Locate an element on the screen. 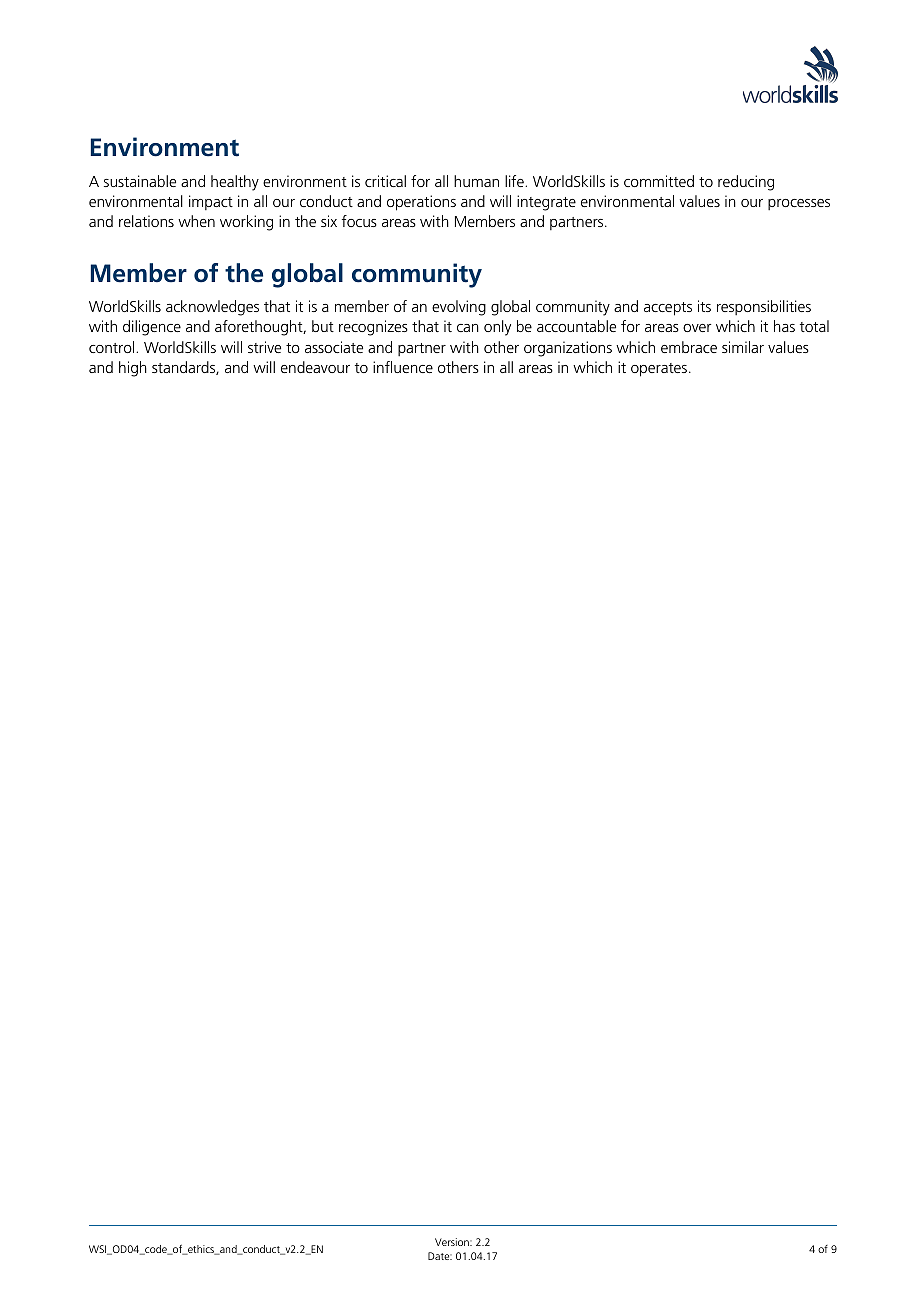  reducing is located at coordinates (746, 183).
